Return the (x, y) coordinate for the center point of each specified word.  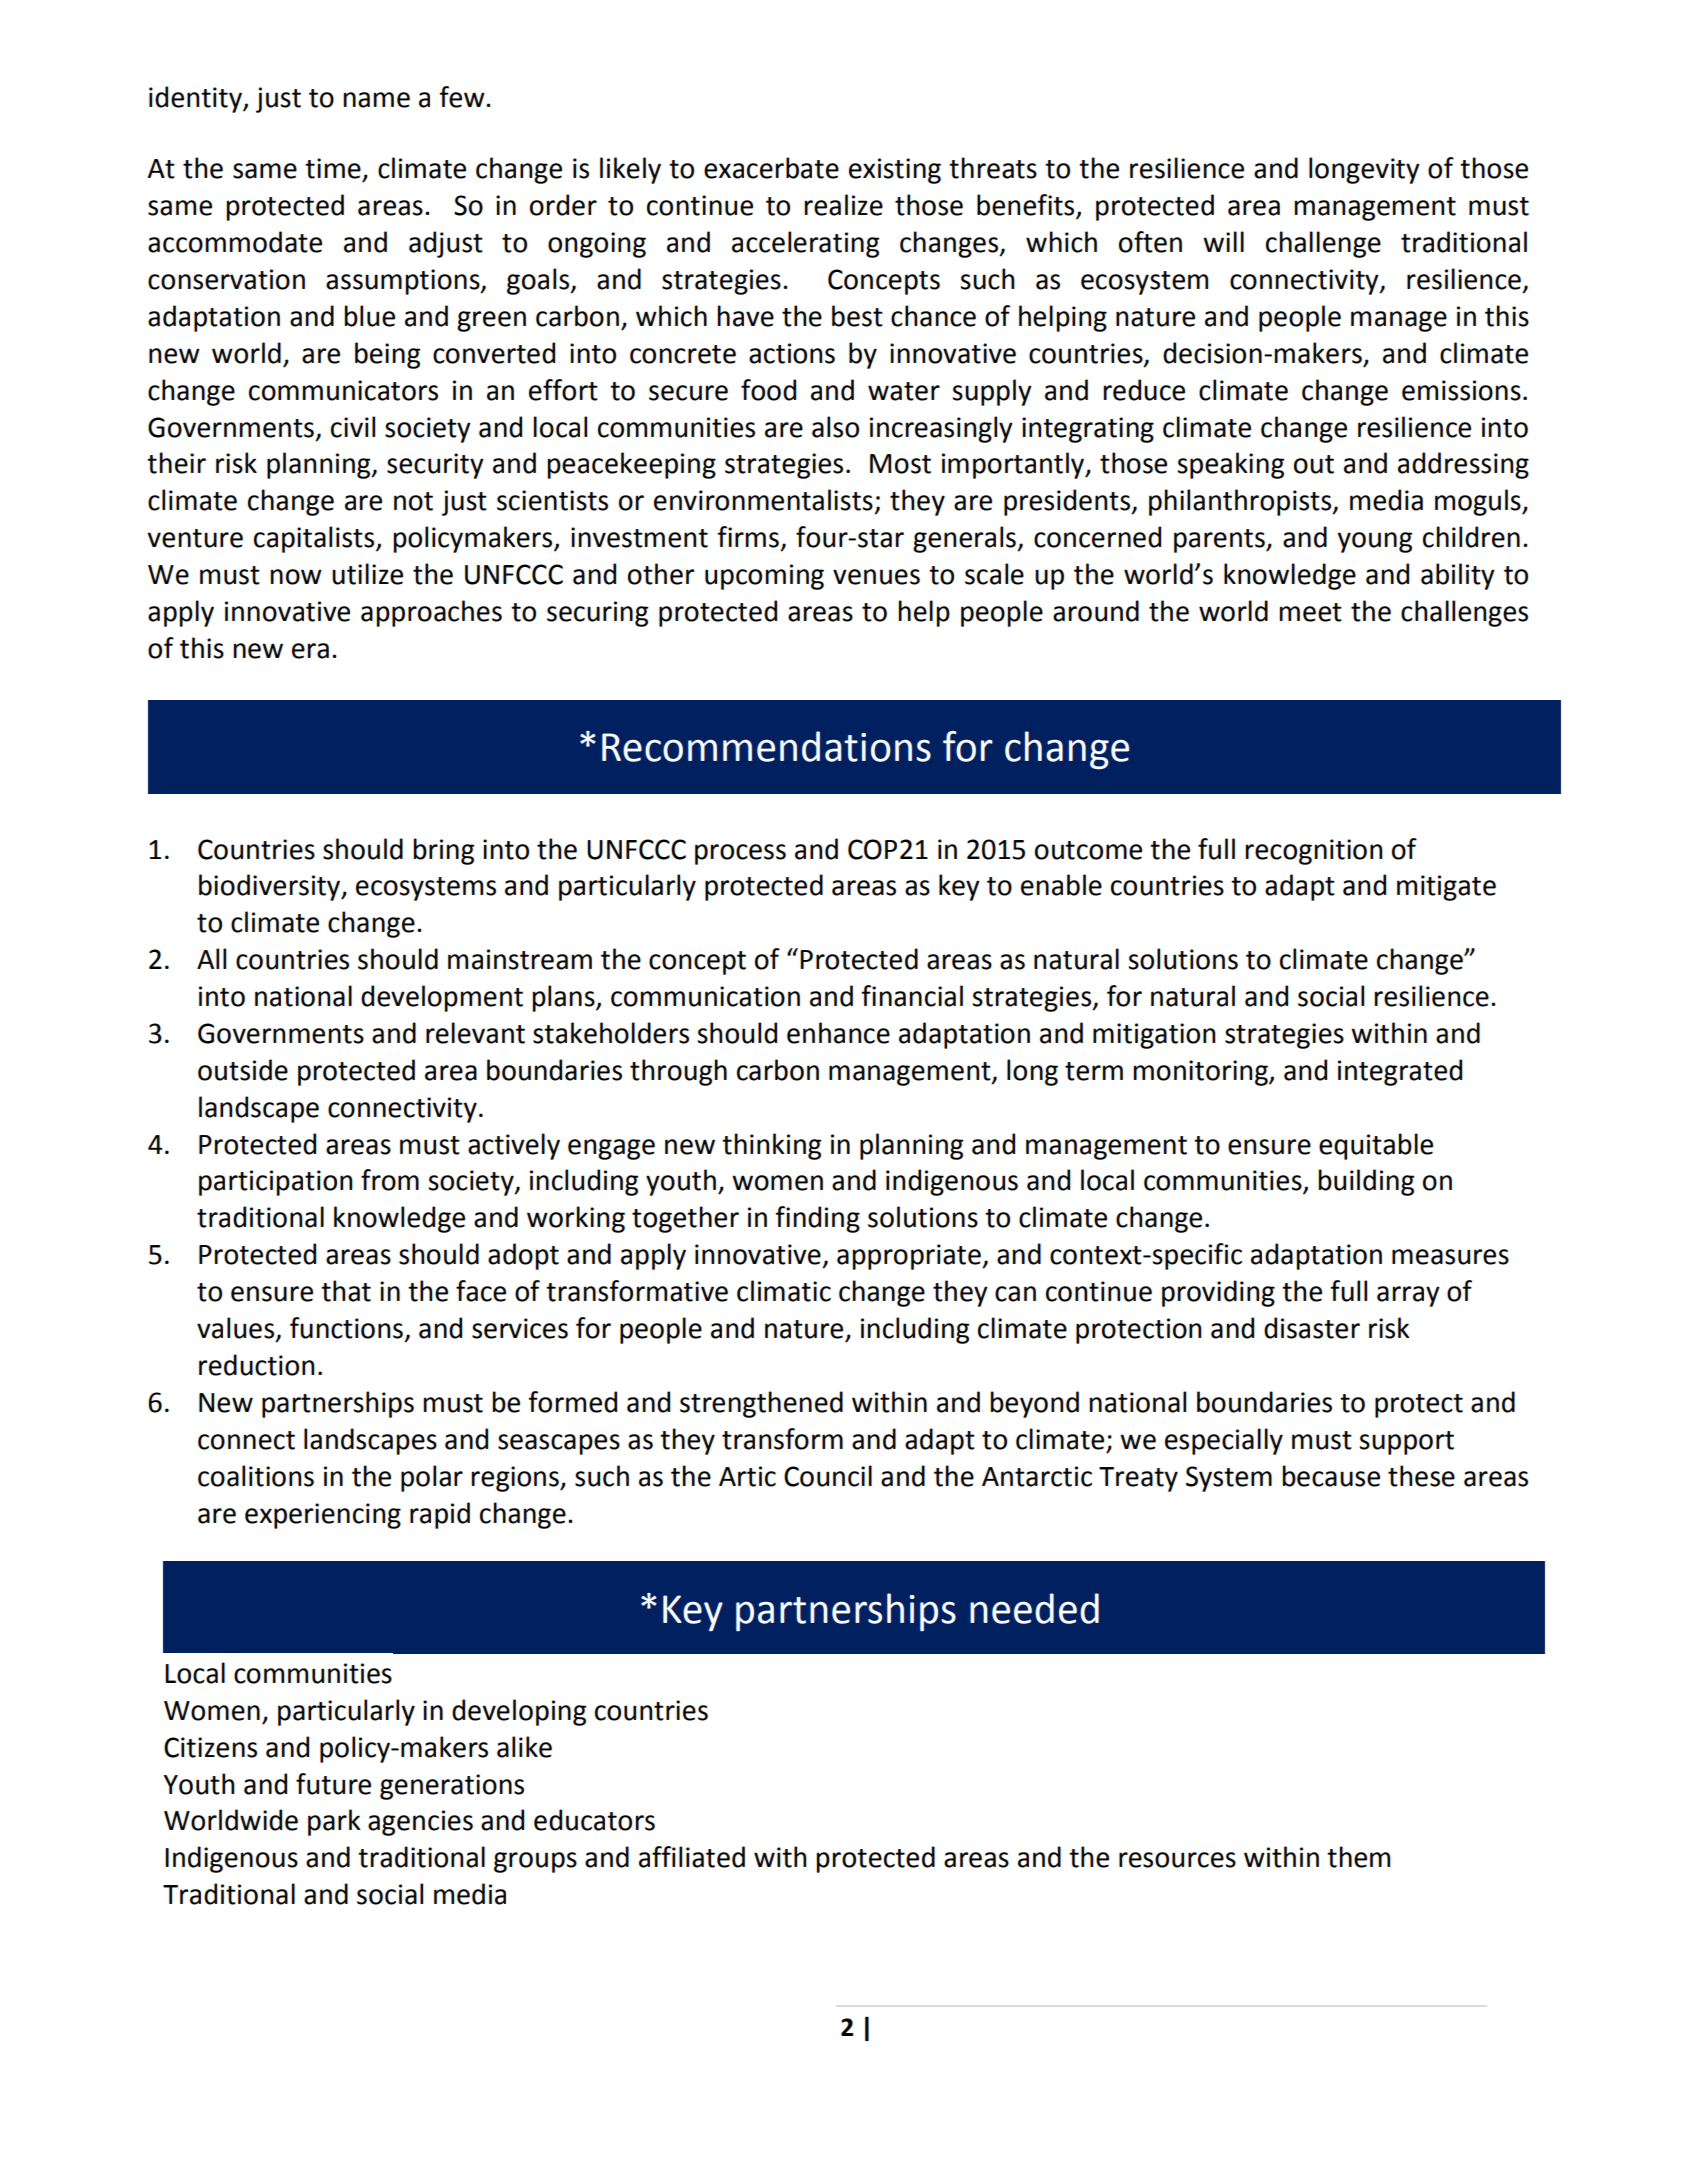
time (333, 168)
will (1223, 241)
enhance (838, 1033)
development (442, 998)
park (334, 1822)
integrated (1400, 1072)
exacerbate (771, 168)
